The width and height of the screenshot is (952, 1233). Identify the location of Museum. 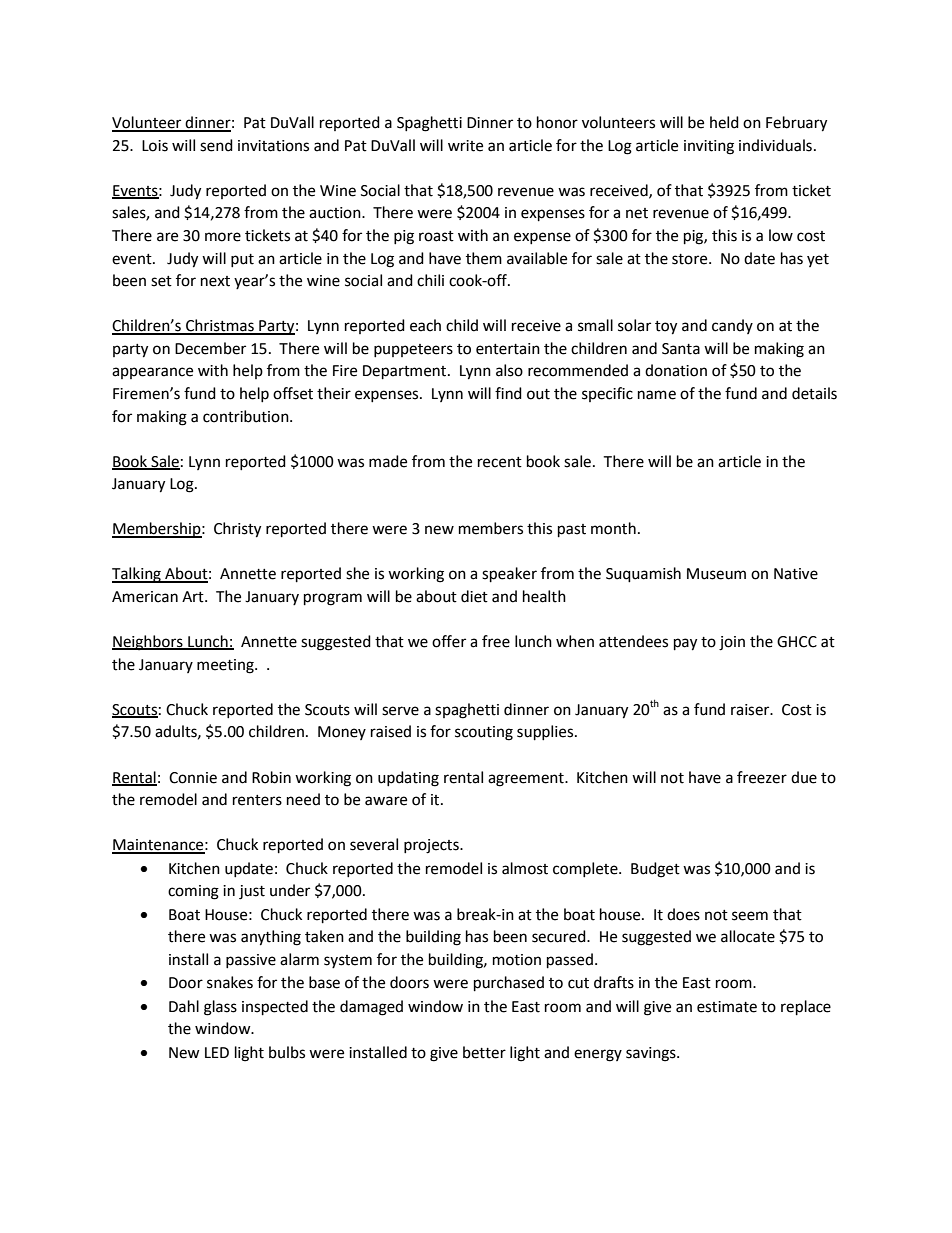
(716, 574).
